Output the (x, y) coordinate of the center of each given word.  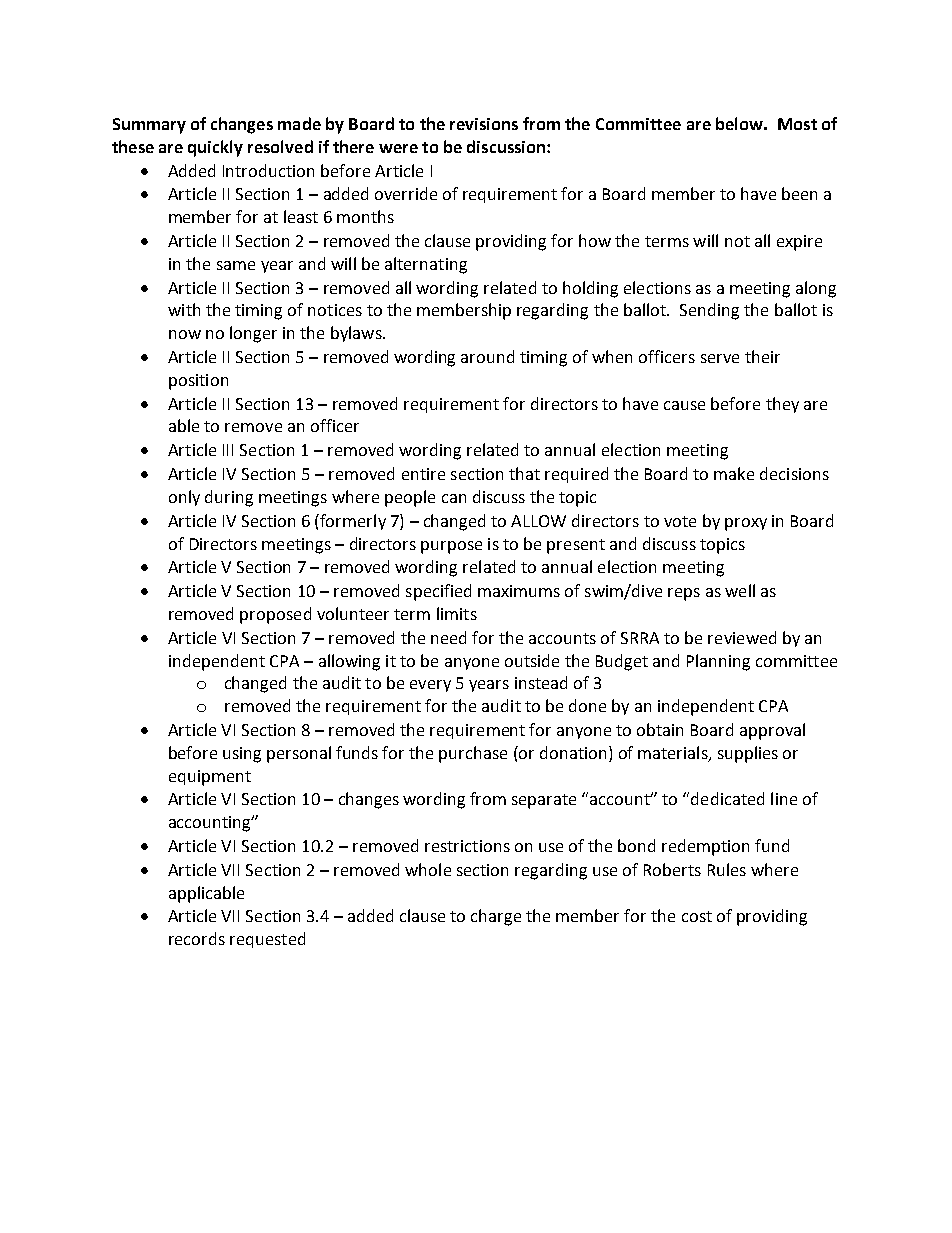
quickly (215, 148)
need (448, 637)
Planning (718, 662)
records (197, 938)
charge (496, 917)
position (198, 382)
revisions (484, 124)
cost (697, 916)
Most (797, 124)
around (487, 356)
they (782, 405)
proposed (275, 615)
